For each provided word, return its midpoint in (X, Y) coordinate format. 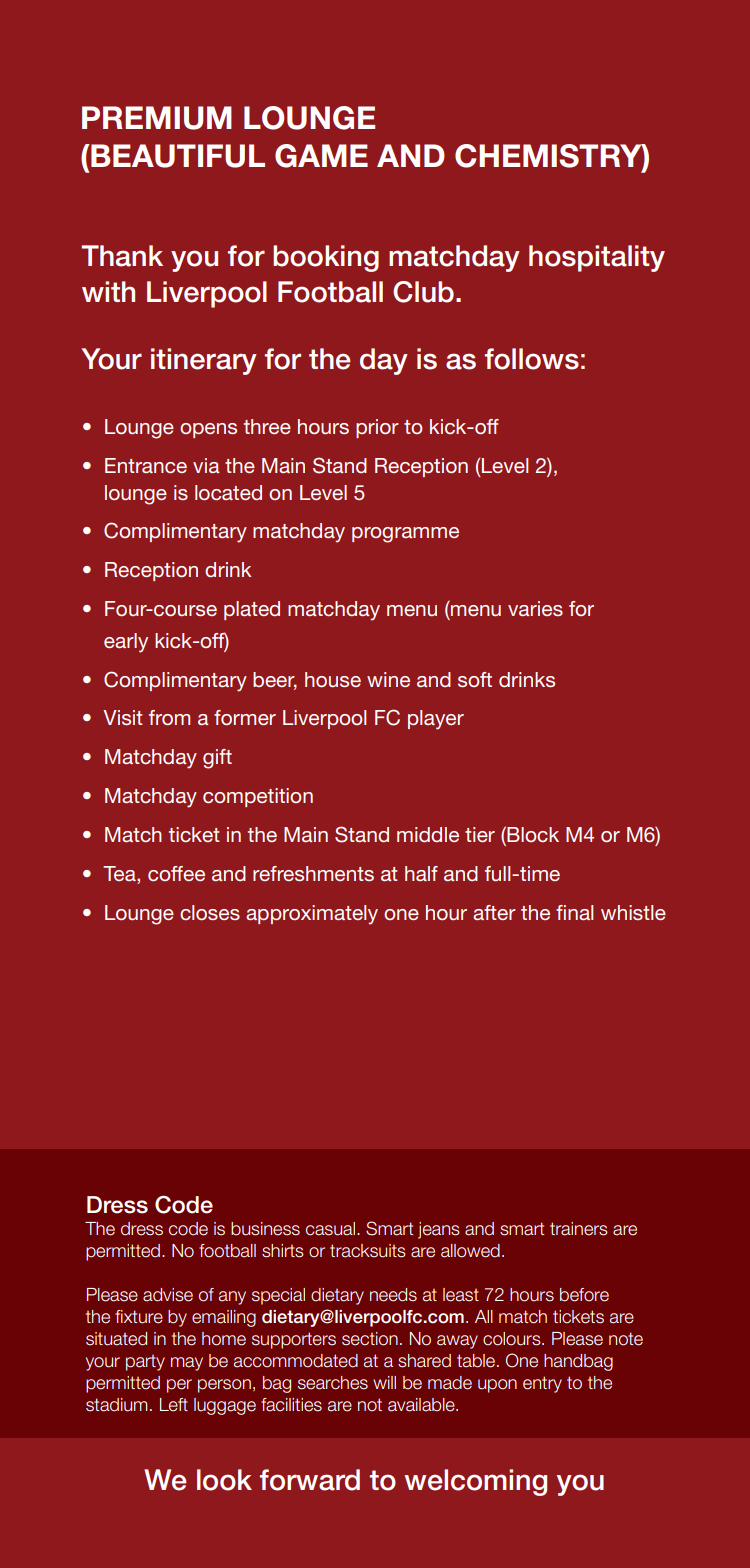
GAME (321, 156)
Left (174, 1405)
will (384, 1382)
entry (542, 1384)
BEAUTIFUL (177, 156)
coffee (176, 873)
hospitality (597, 258)
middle (428, 834)
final (574, 912)
